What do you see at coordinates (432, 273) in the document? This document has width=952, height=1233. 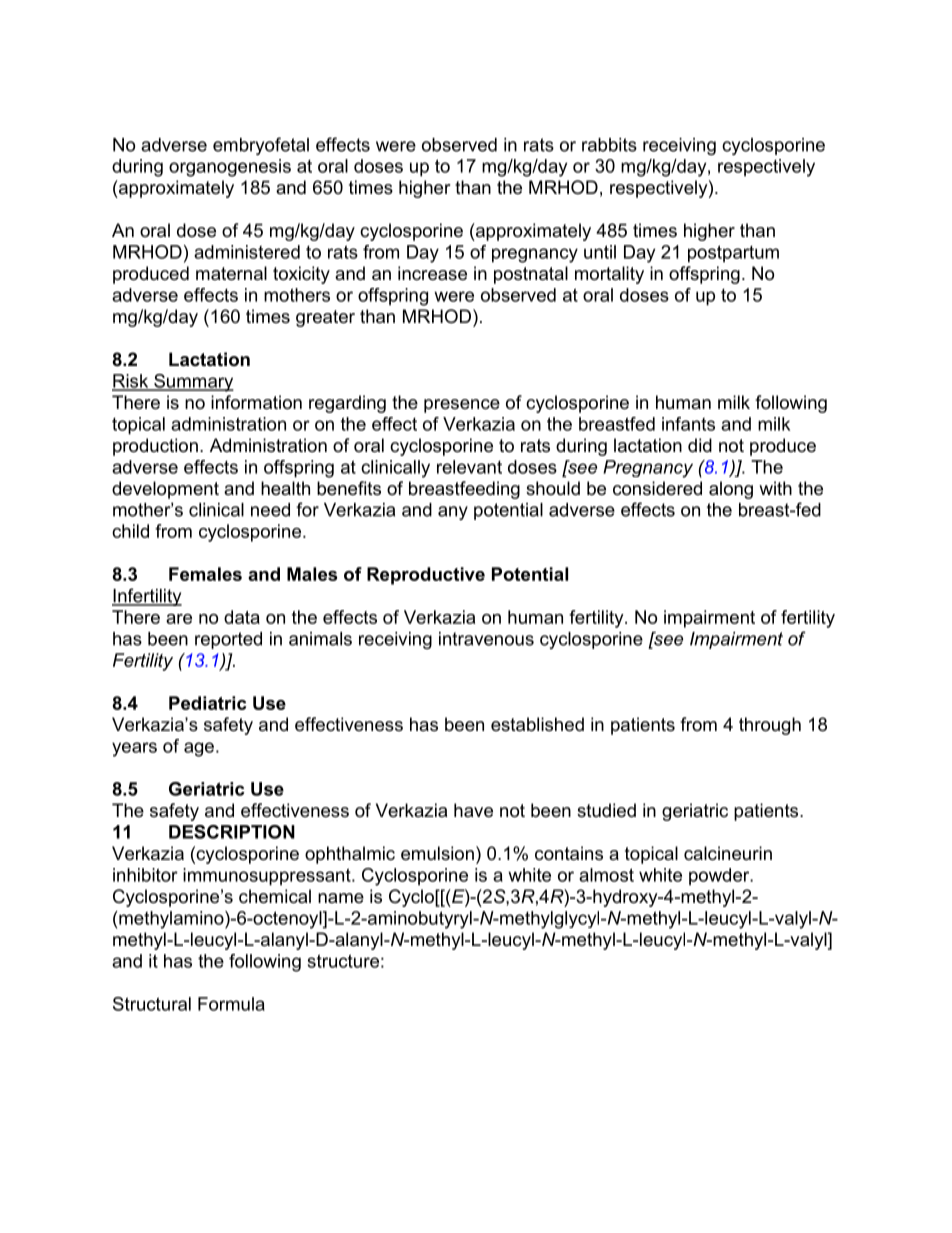 I see `increase` at bounding box center [432, 273].
